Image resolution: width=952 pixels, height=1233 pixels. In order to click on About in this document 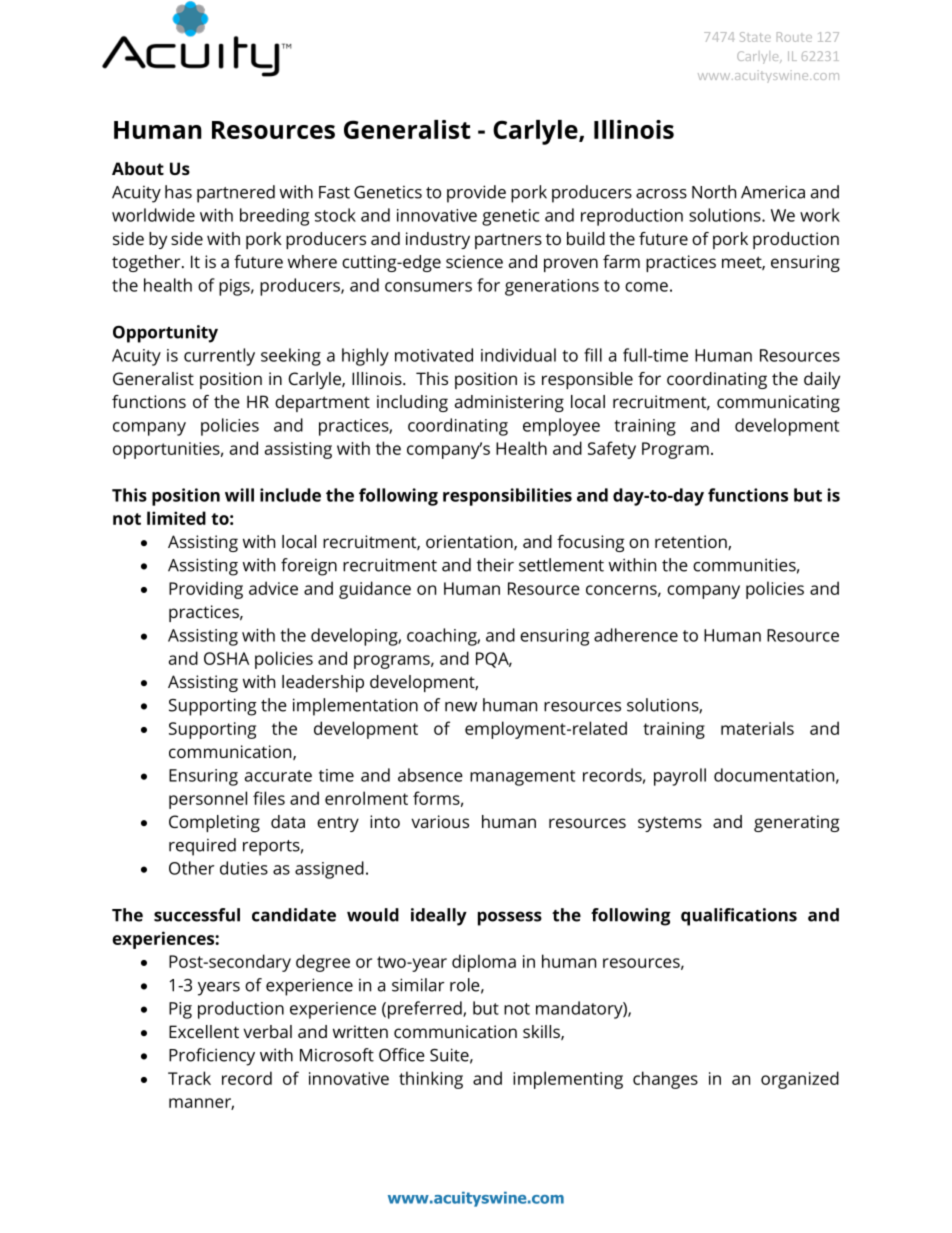, I will do `click(138, 168)`.
